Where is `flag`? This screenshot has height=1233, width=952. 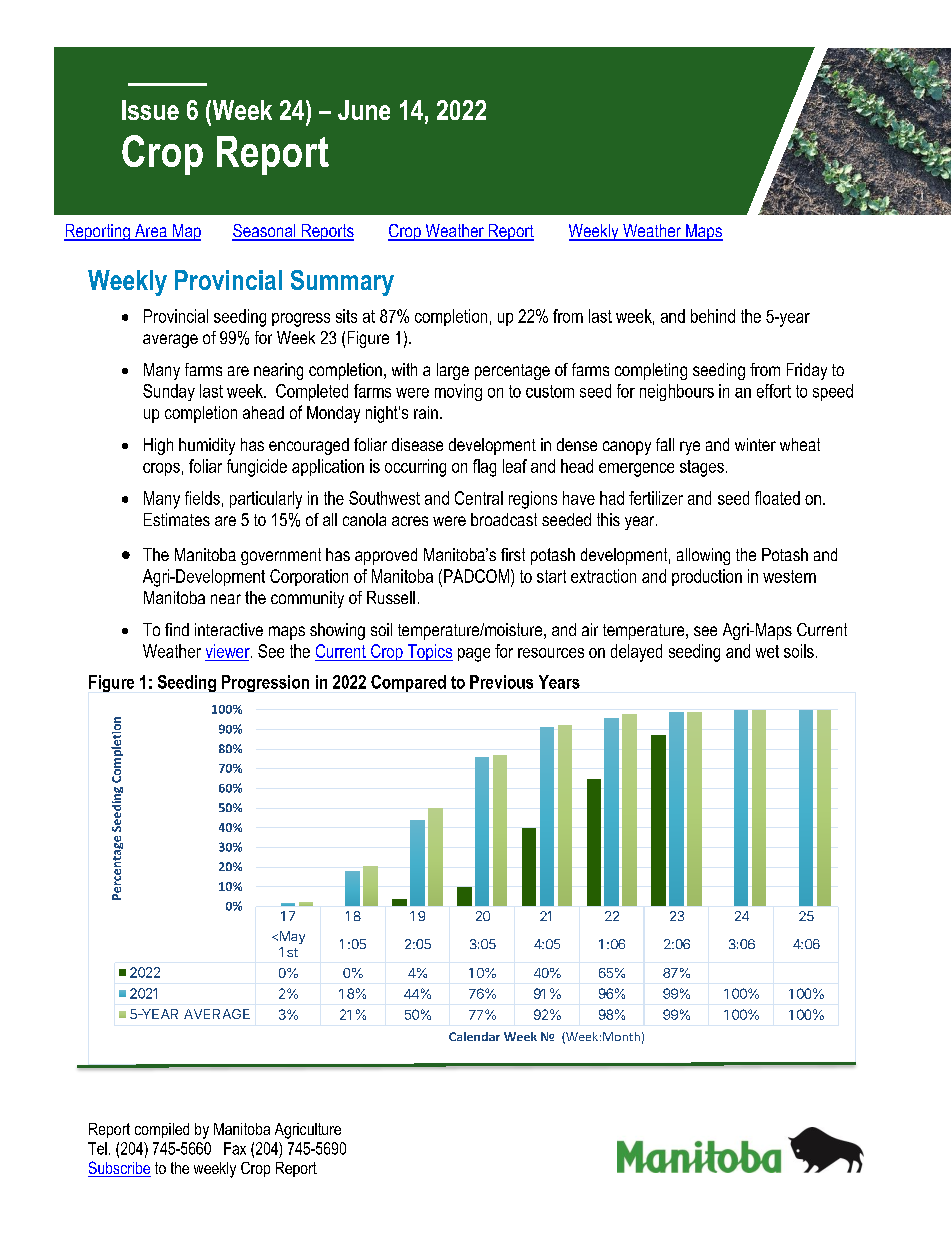
flag is located at coordinates (484, 468).
